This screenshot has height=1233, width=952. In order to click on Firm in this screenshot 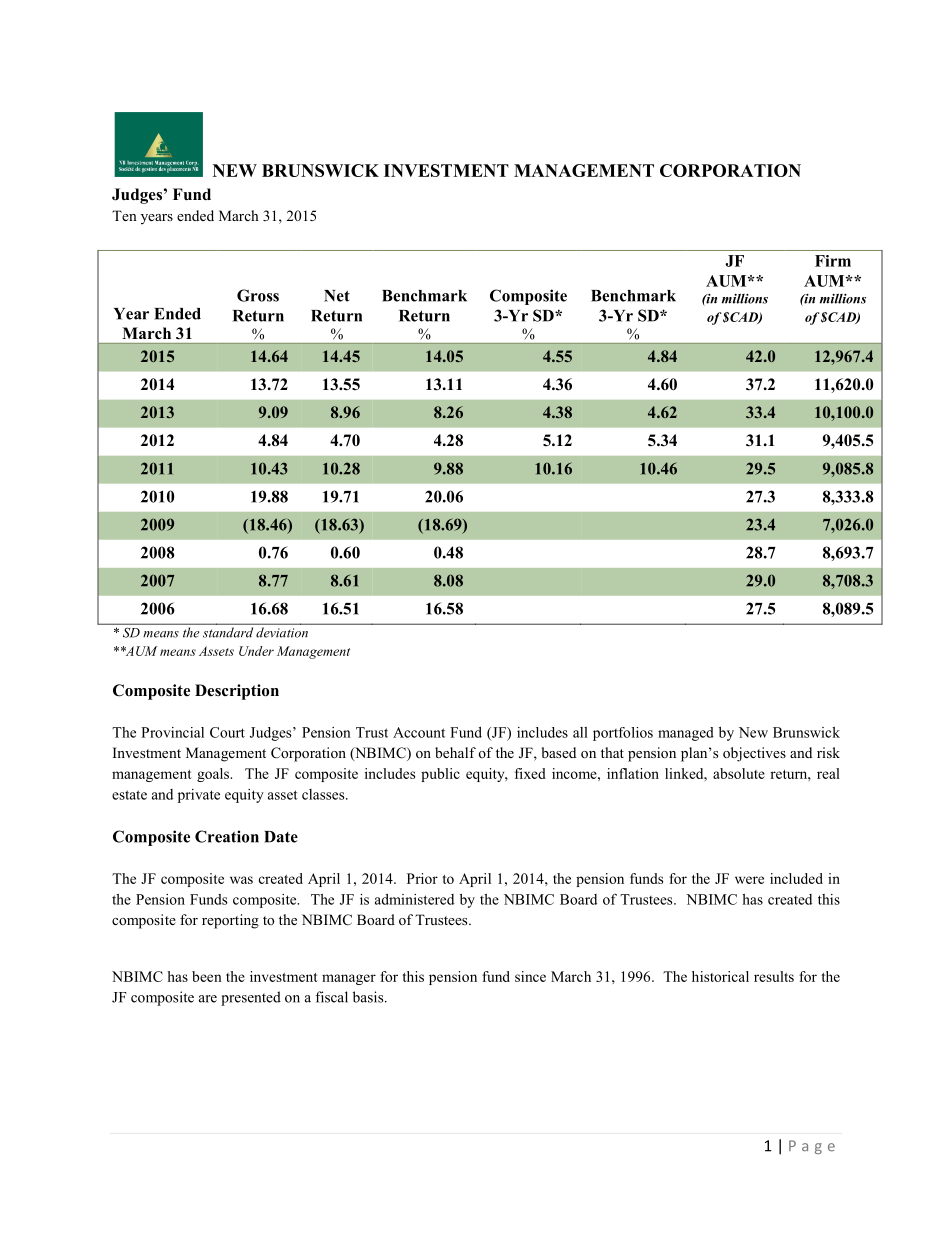, I will do `click(833, 261)`.
